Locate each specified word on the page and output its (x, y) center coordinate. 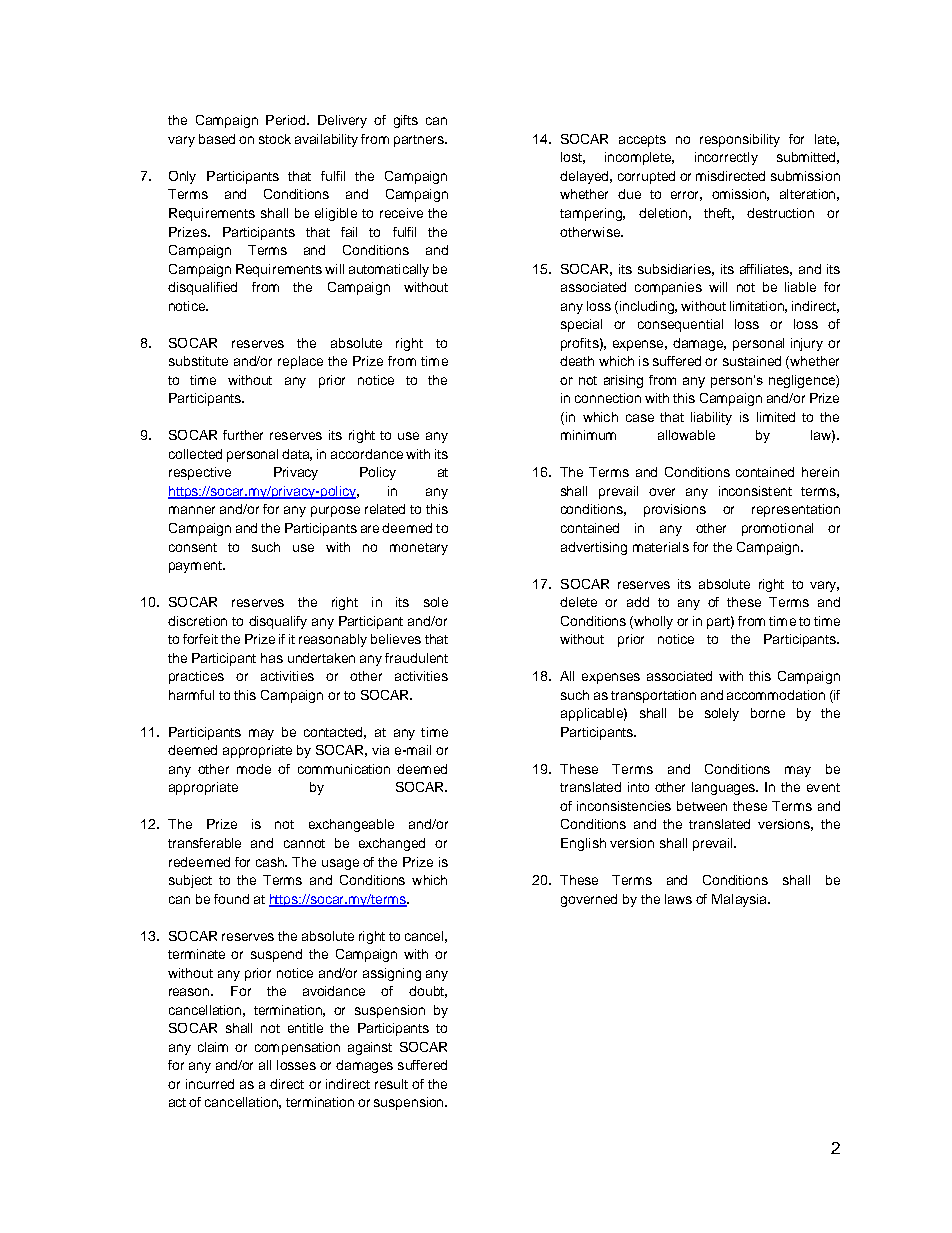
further (243, 435)
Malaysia (740, 900)
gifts (406, 121)
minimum (588, 435)
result (391, 1084)
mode (254, 769)
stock (275, 139)
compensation (297, 1048)
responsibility (740, 140)
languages (725, 788)
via (380, 750)
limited (776, 417)
